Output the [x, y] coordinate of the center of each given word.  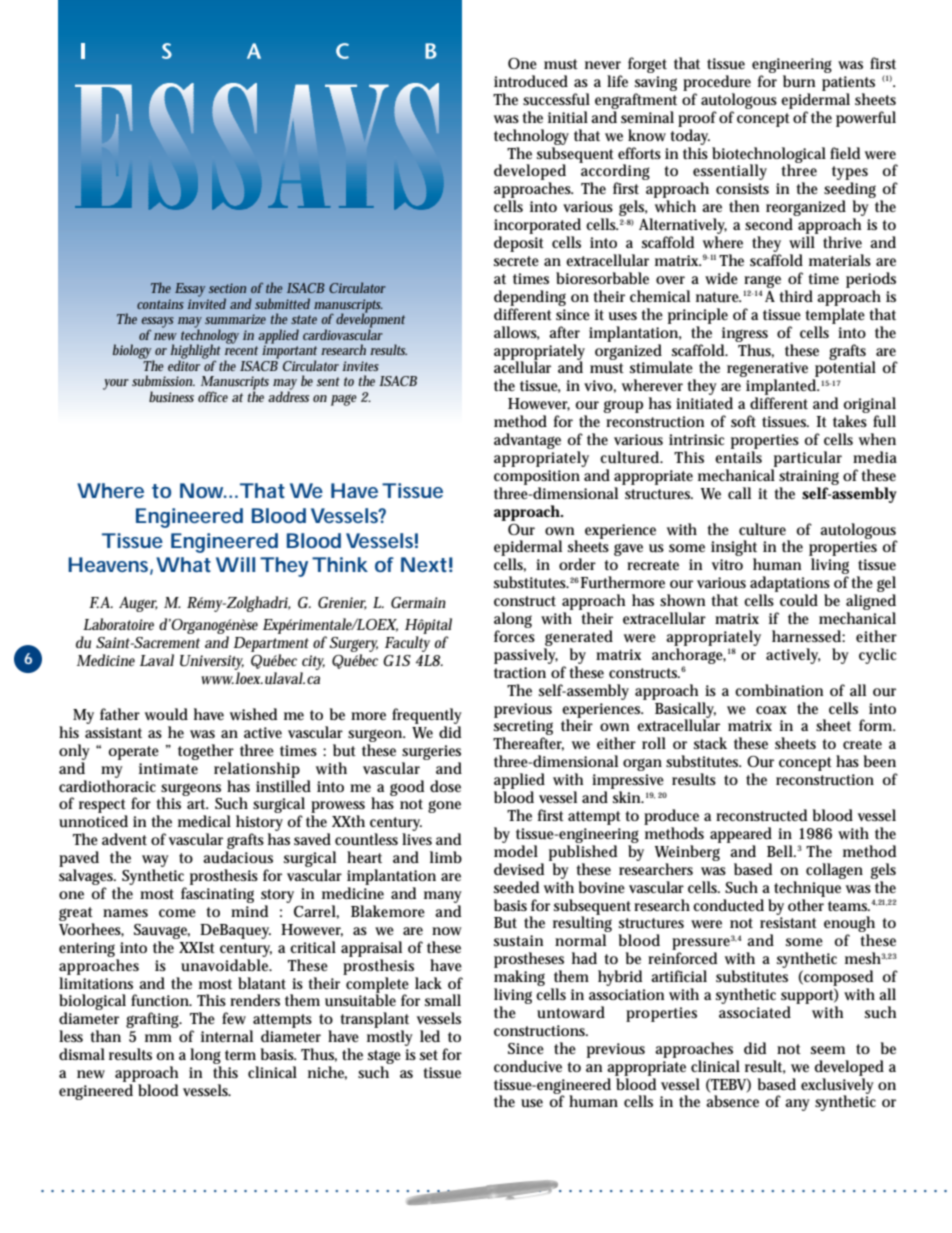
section [227, 288]
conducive [528, 1066]
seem [828, 1050]
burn [799, 81]
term [240, 1055]
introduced [531, 81]
